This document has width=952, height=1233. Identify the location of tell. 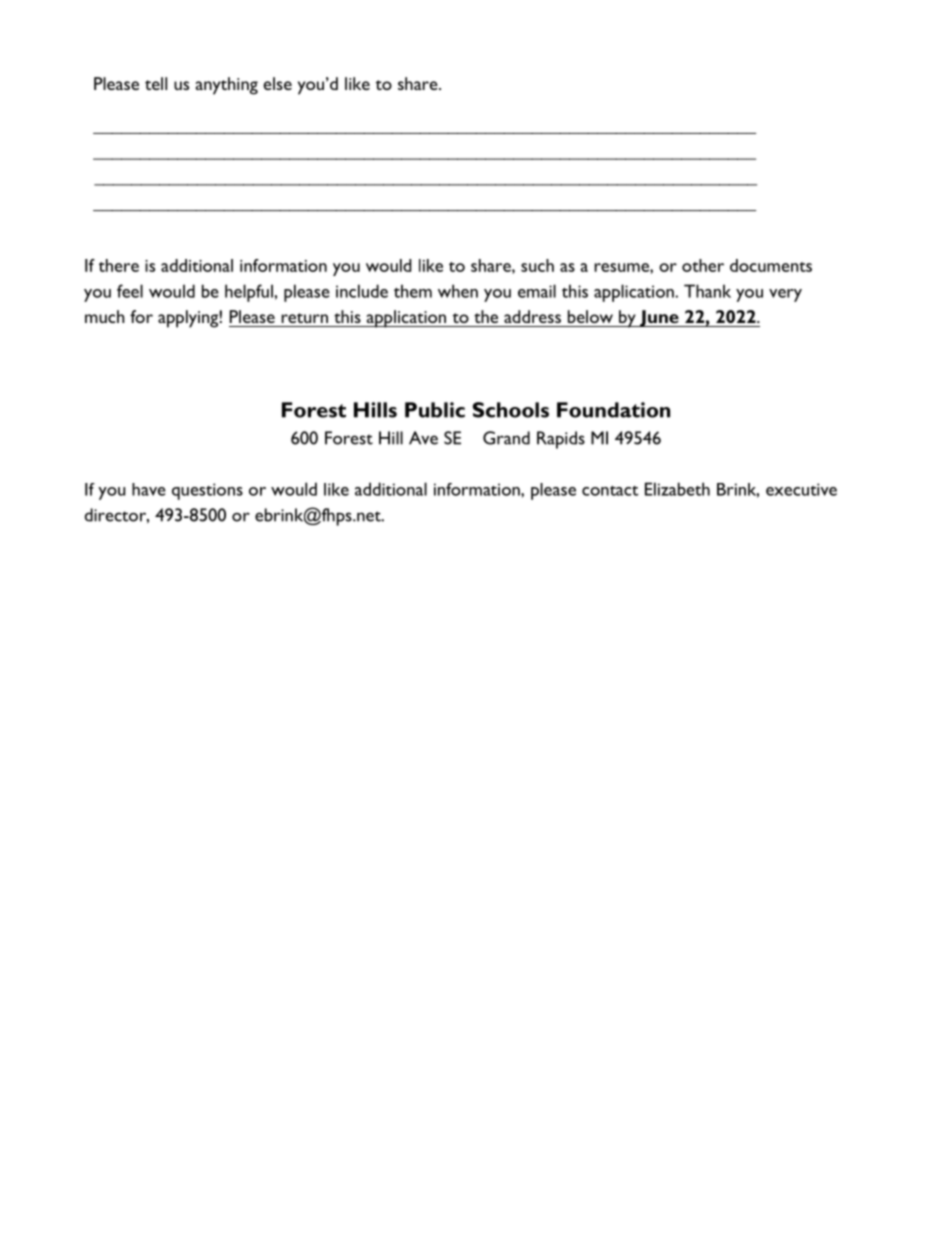
(156, 83).
